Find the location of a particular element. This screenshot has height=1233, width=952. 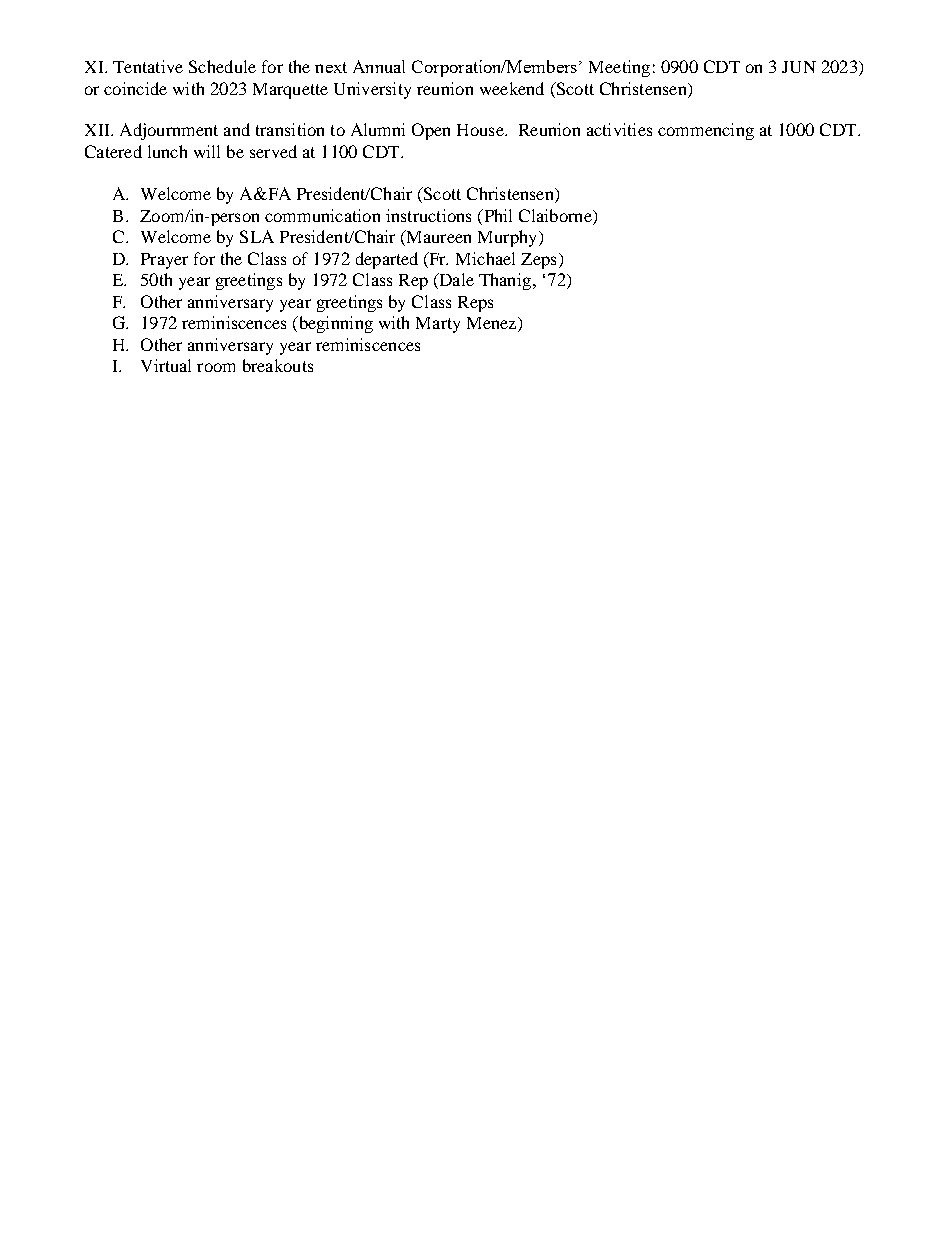

Annual is located at coordinates (379, 66).
